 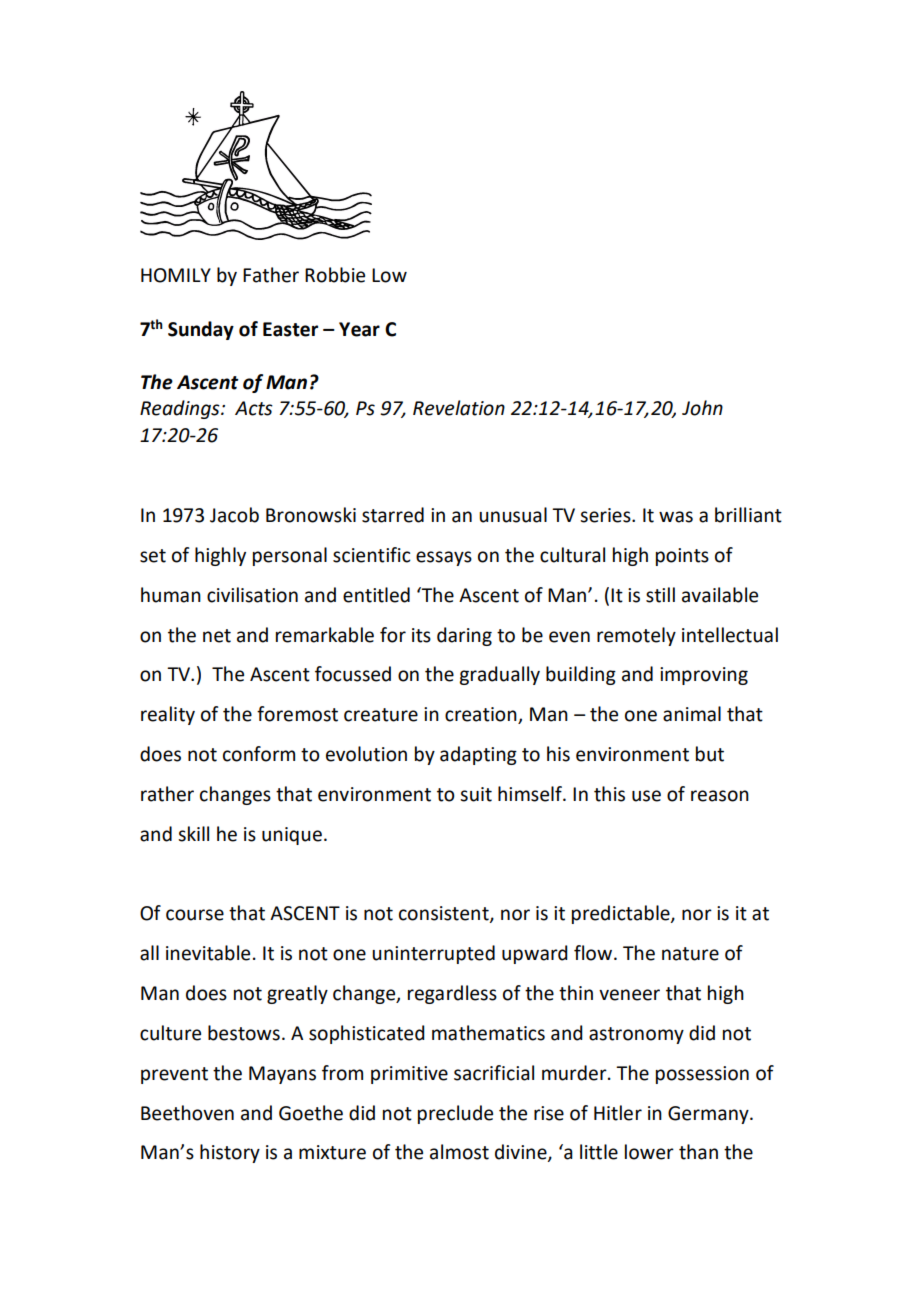 I want to click on creation, so click(x=482, y=715).
